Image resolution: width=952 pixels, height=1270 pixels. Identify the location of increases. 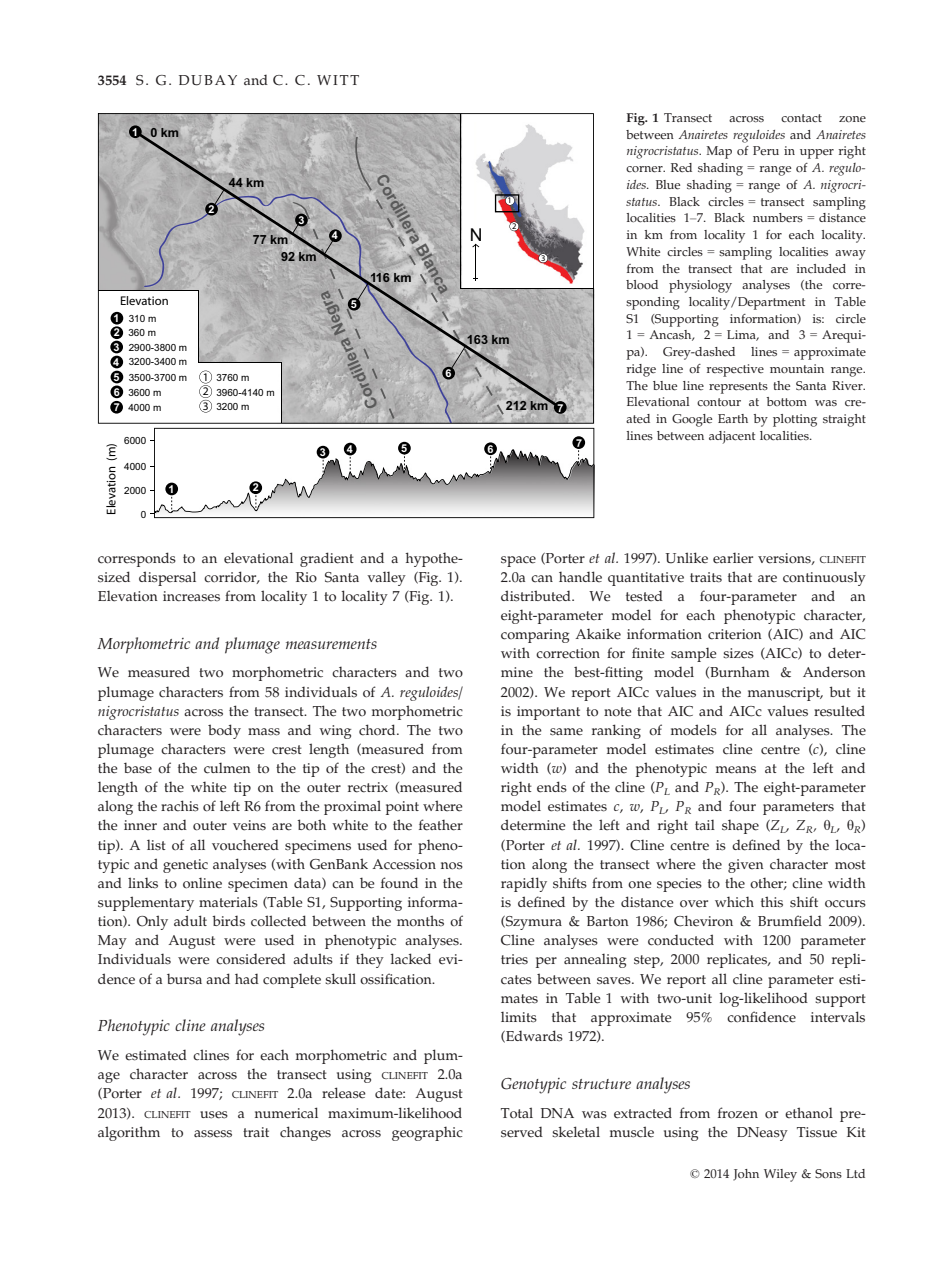
(191, 596).
